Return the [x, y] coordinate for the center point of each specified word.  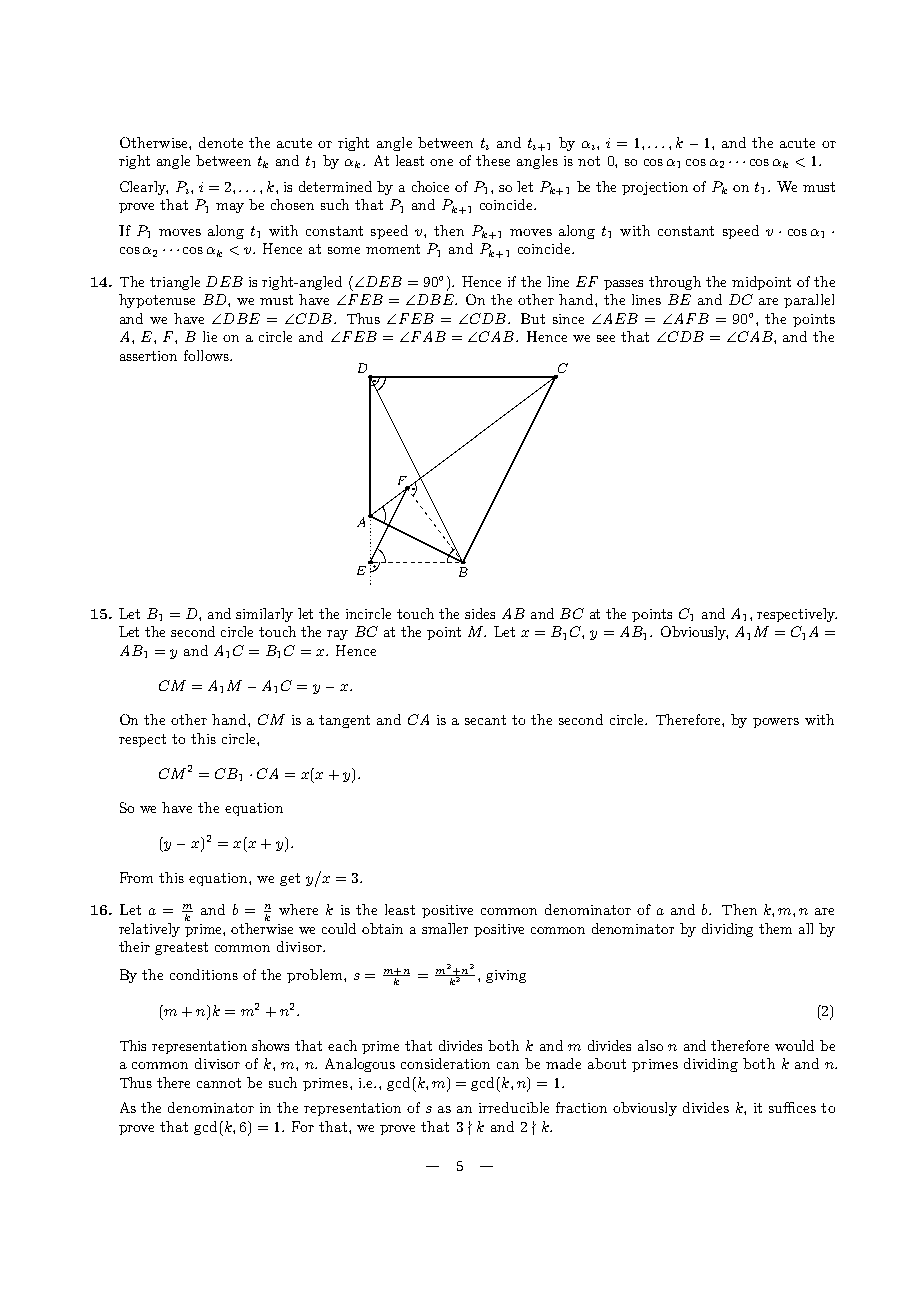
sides [480, 613]
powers [776, 723]
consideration [445, 1063]
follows [207, 355]
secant [485, 720]
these [493, 160]
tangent [344, 721]
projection [655, 188]
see [606, 338]
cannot [219, 1083]
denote [221, 142]
